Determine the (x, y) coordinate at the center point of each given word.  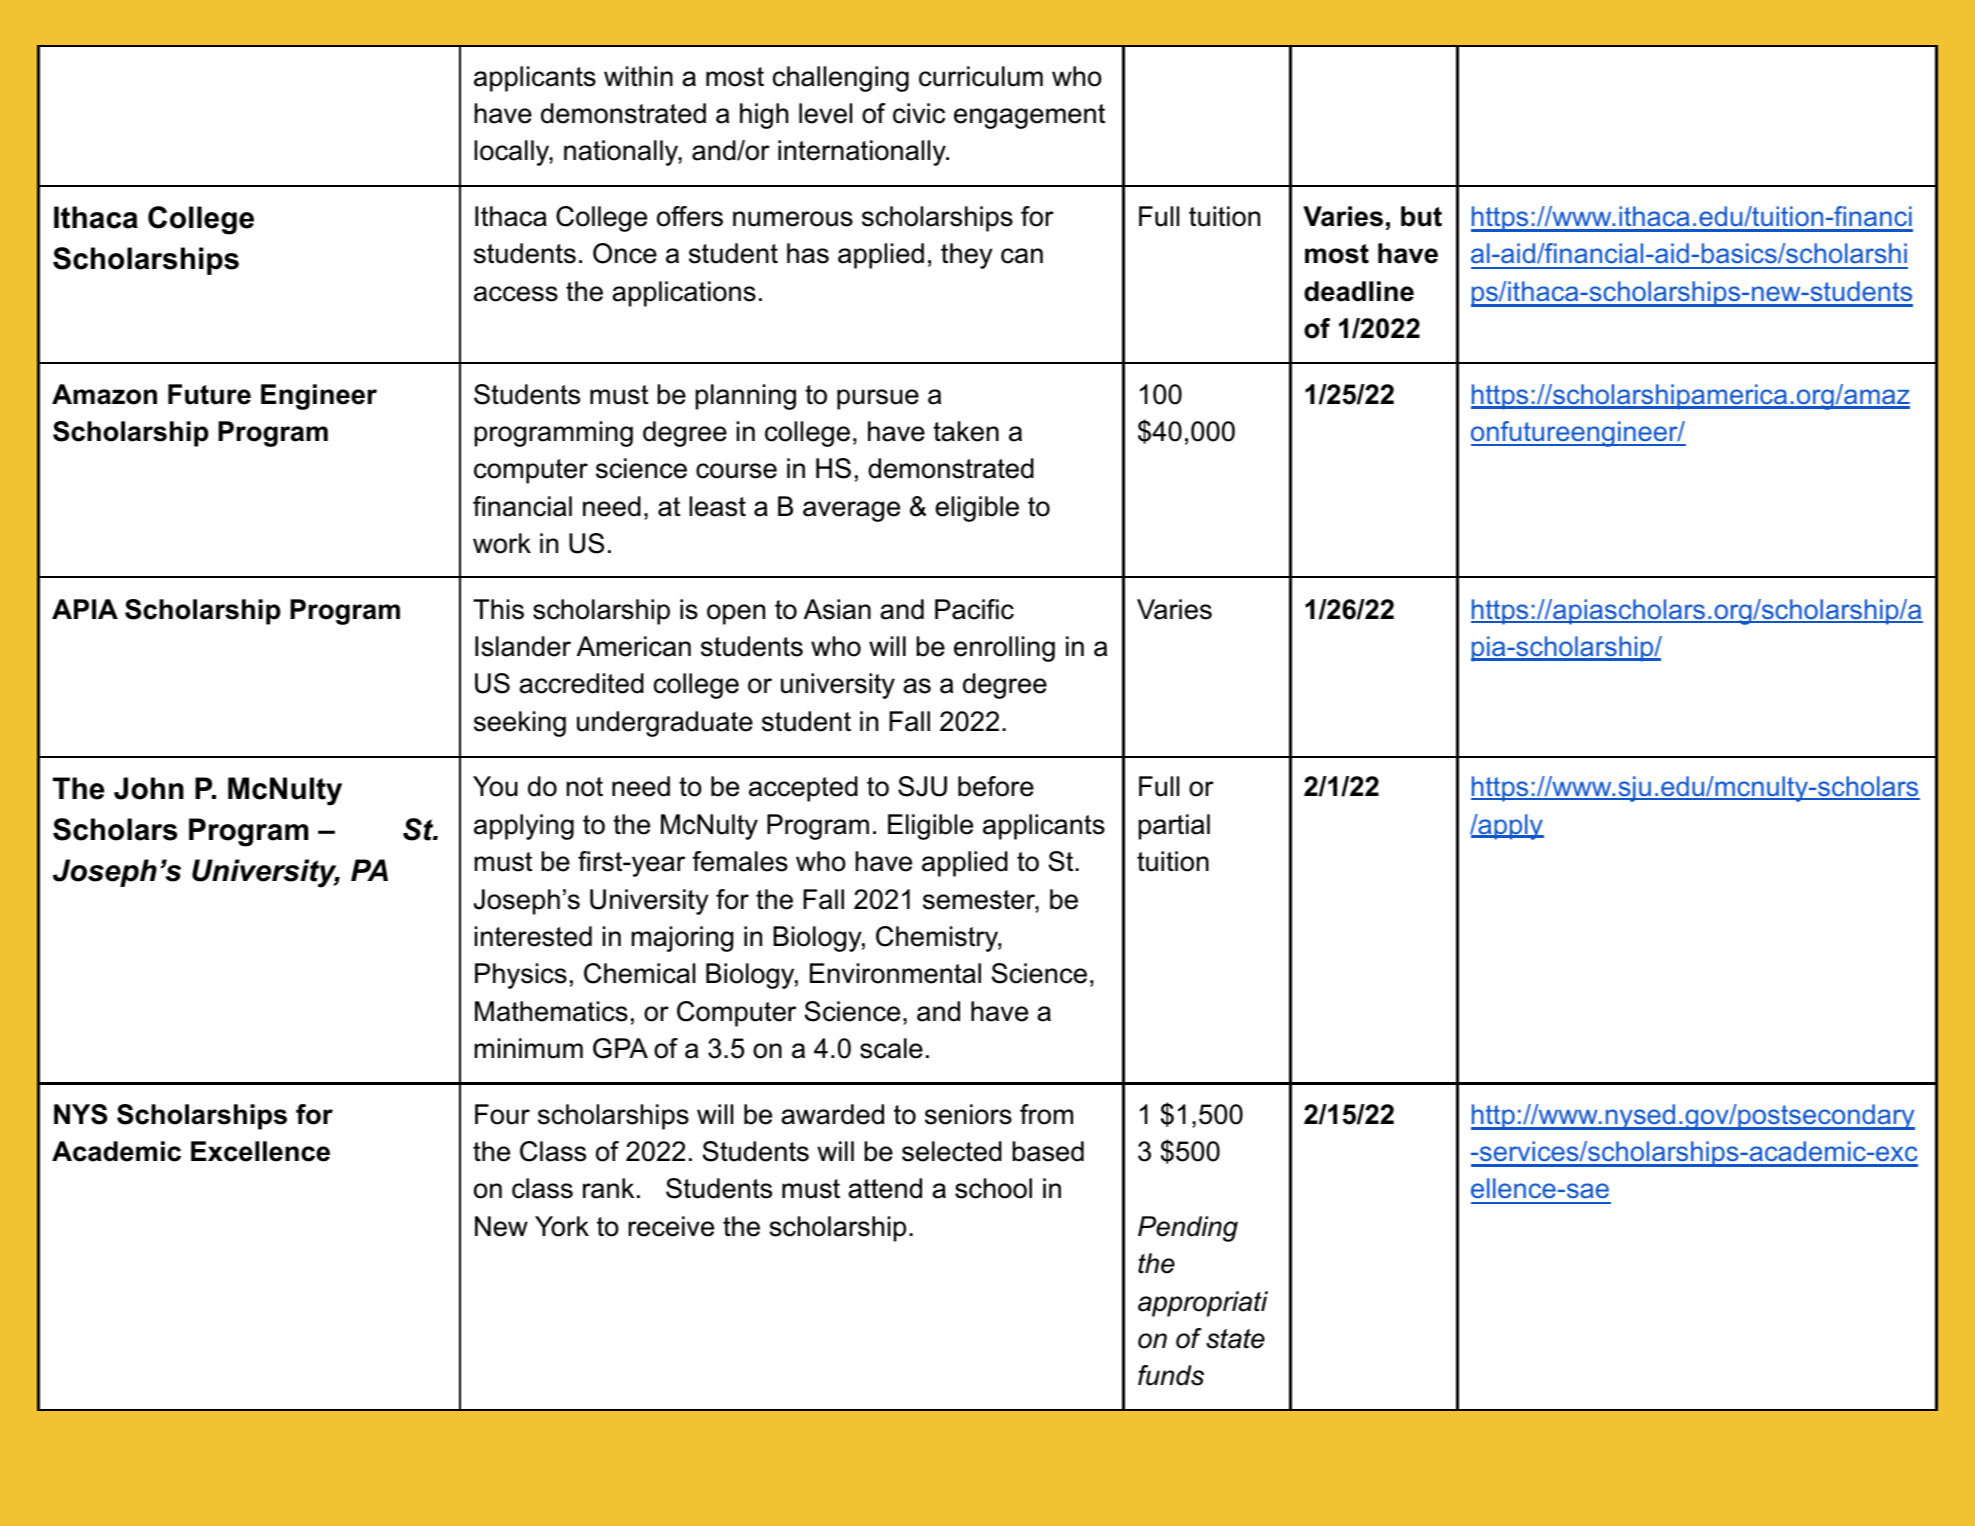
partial (1174, 827)
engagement (1029, 116)
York (562, 1226)
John (149, 788)
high (764, 116)
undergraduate (665, 724)
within (638, 76)
